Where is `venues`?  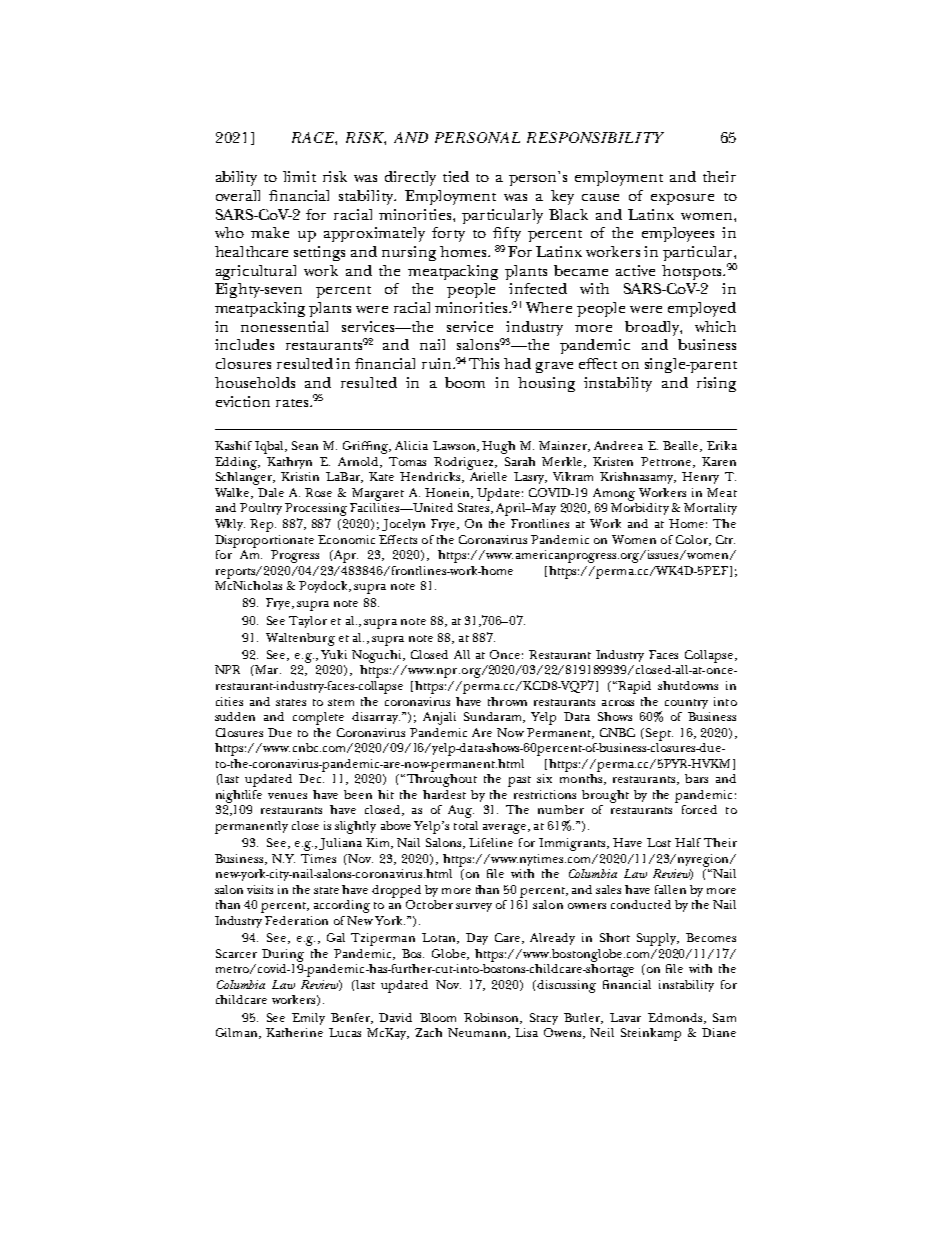
venues is located at coordinates (287, 796).
